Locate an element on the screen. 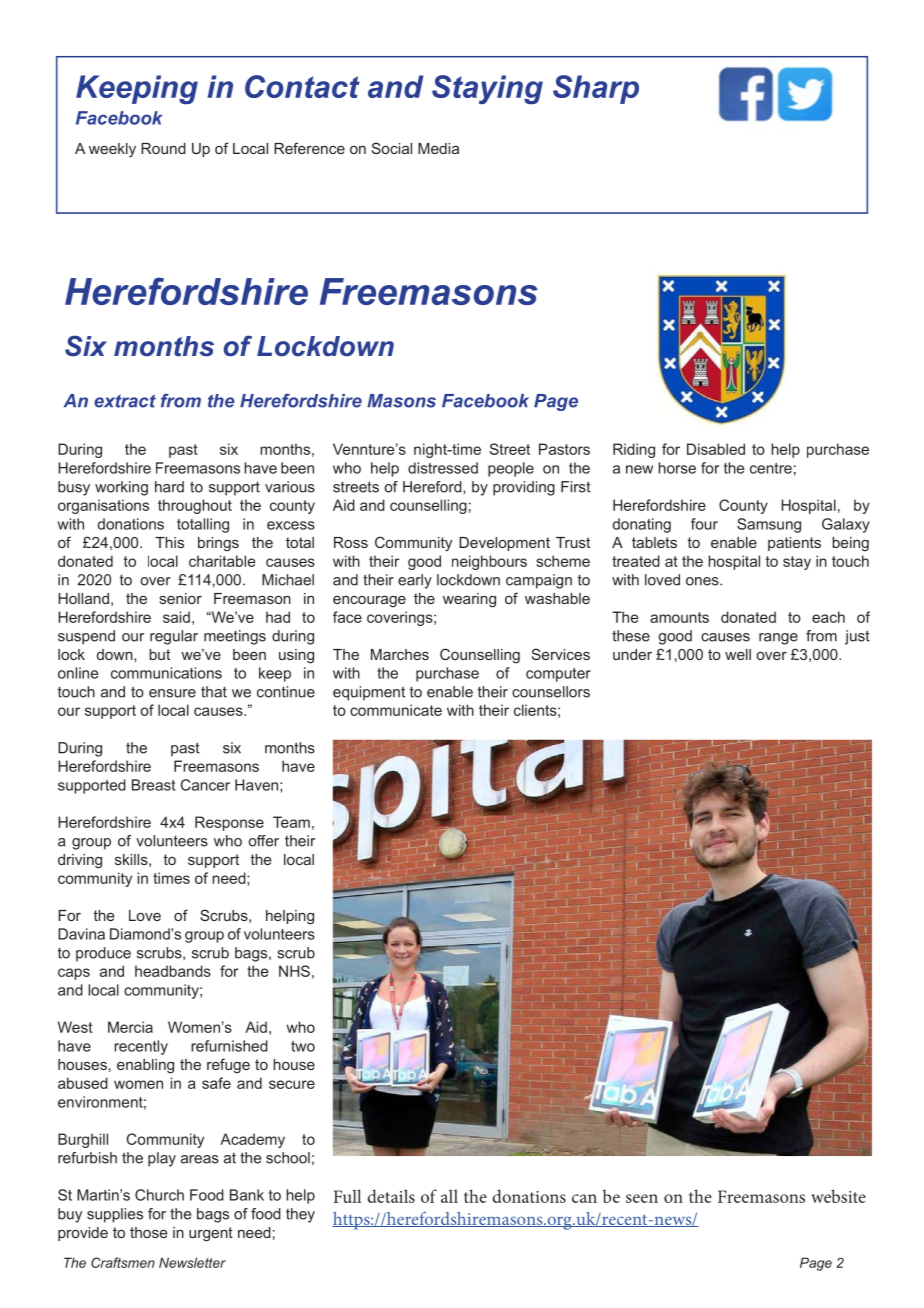 The image size is (924, 1308). Sharp is located at coordinates (596, 89).
